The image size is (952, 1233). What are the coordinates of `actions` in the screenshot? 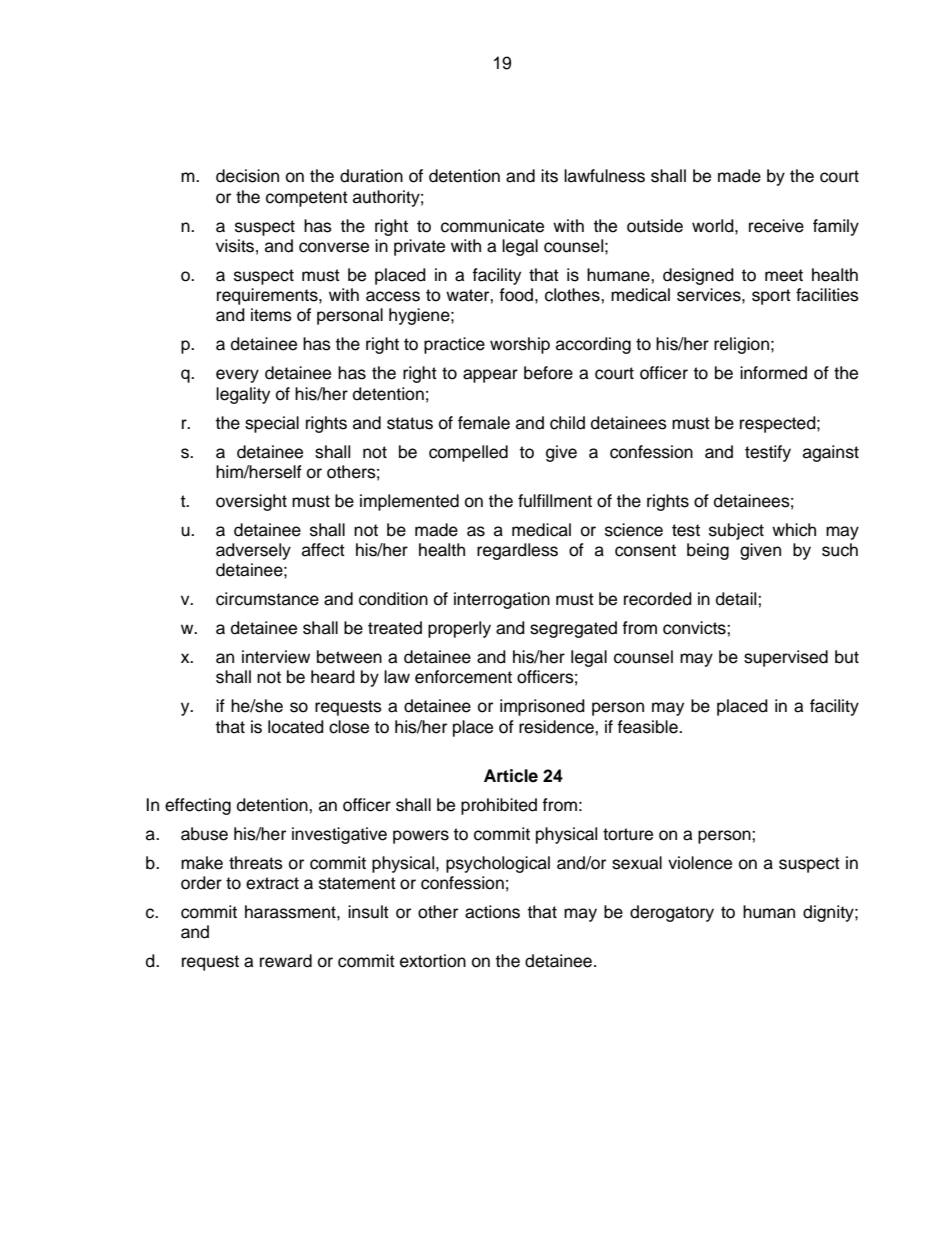 It's located at (492, 912).
